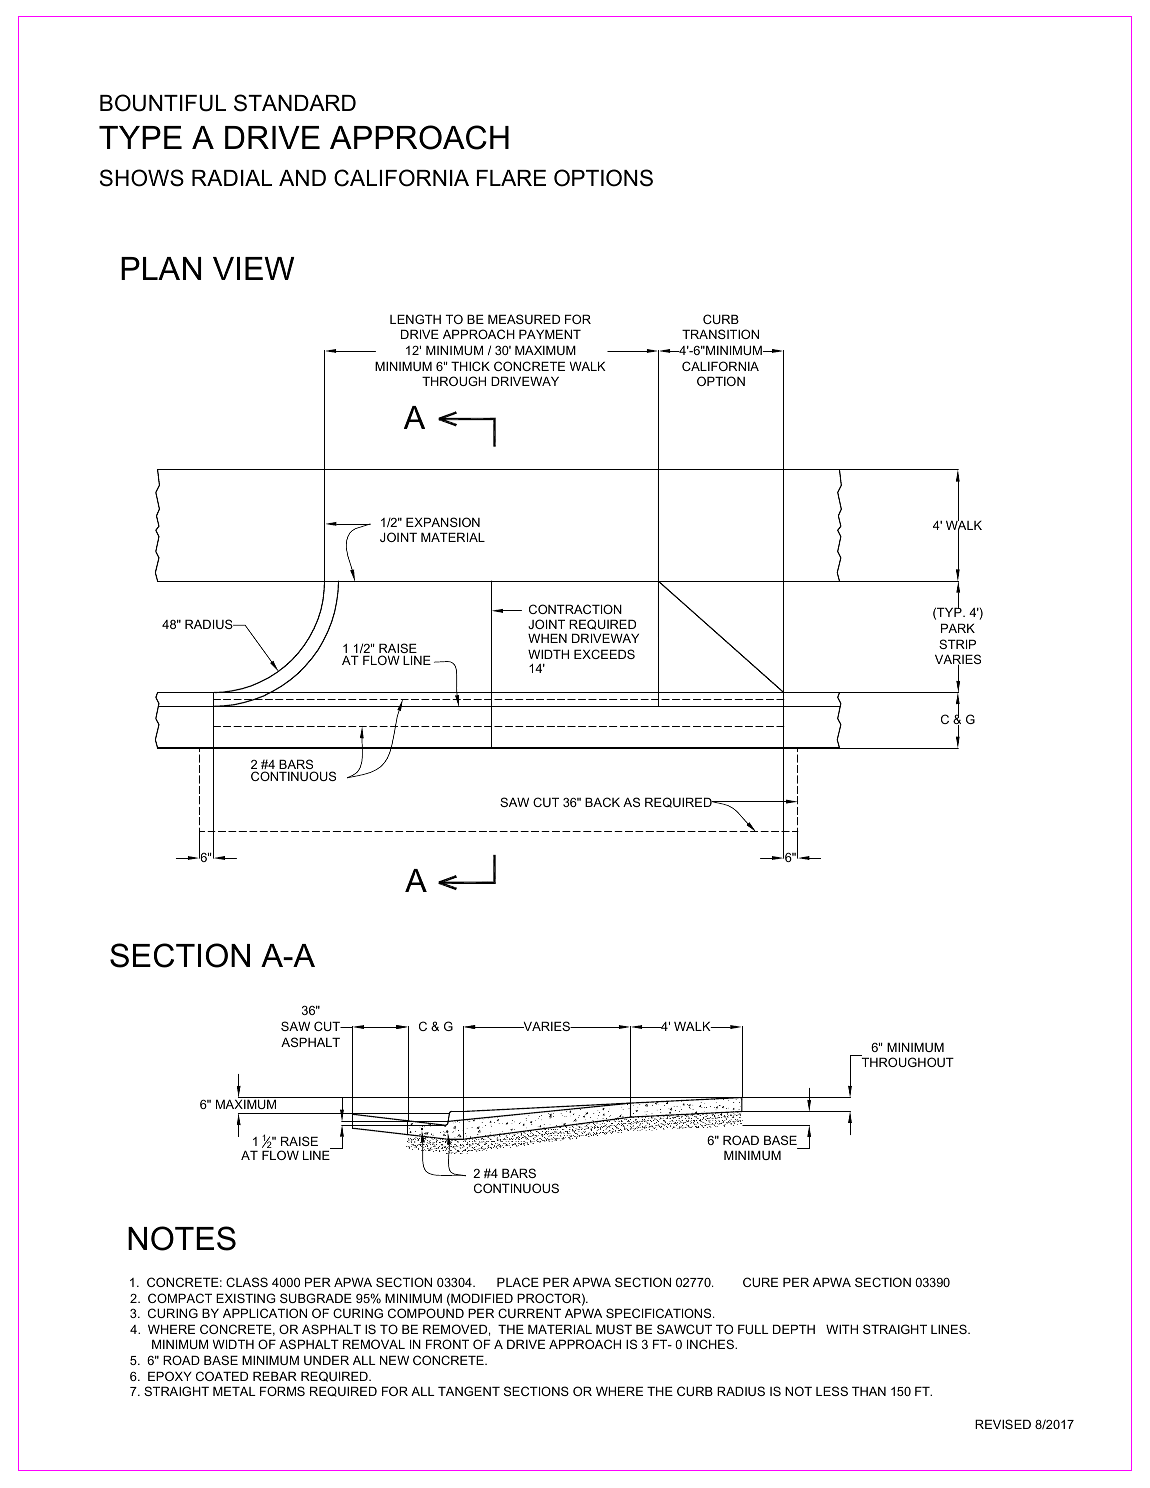  I want to click on METAL, so click(234, 1391).
